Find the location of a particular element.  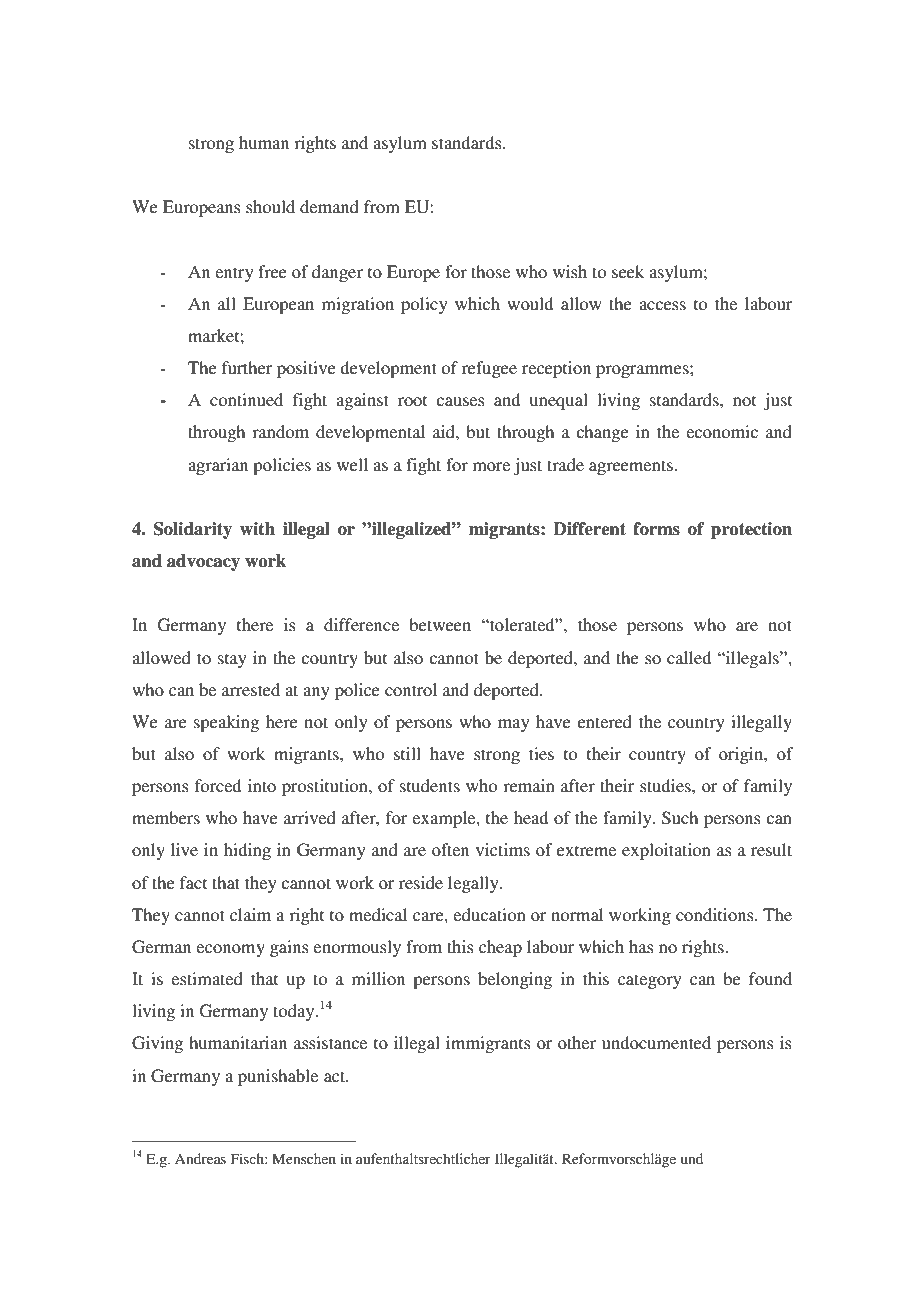

control is located at coordinates (411, 689).
